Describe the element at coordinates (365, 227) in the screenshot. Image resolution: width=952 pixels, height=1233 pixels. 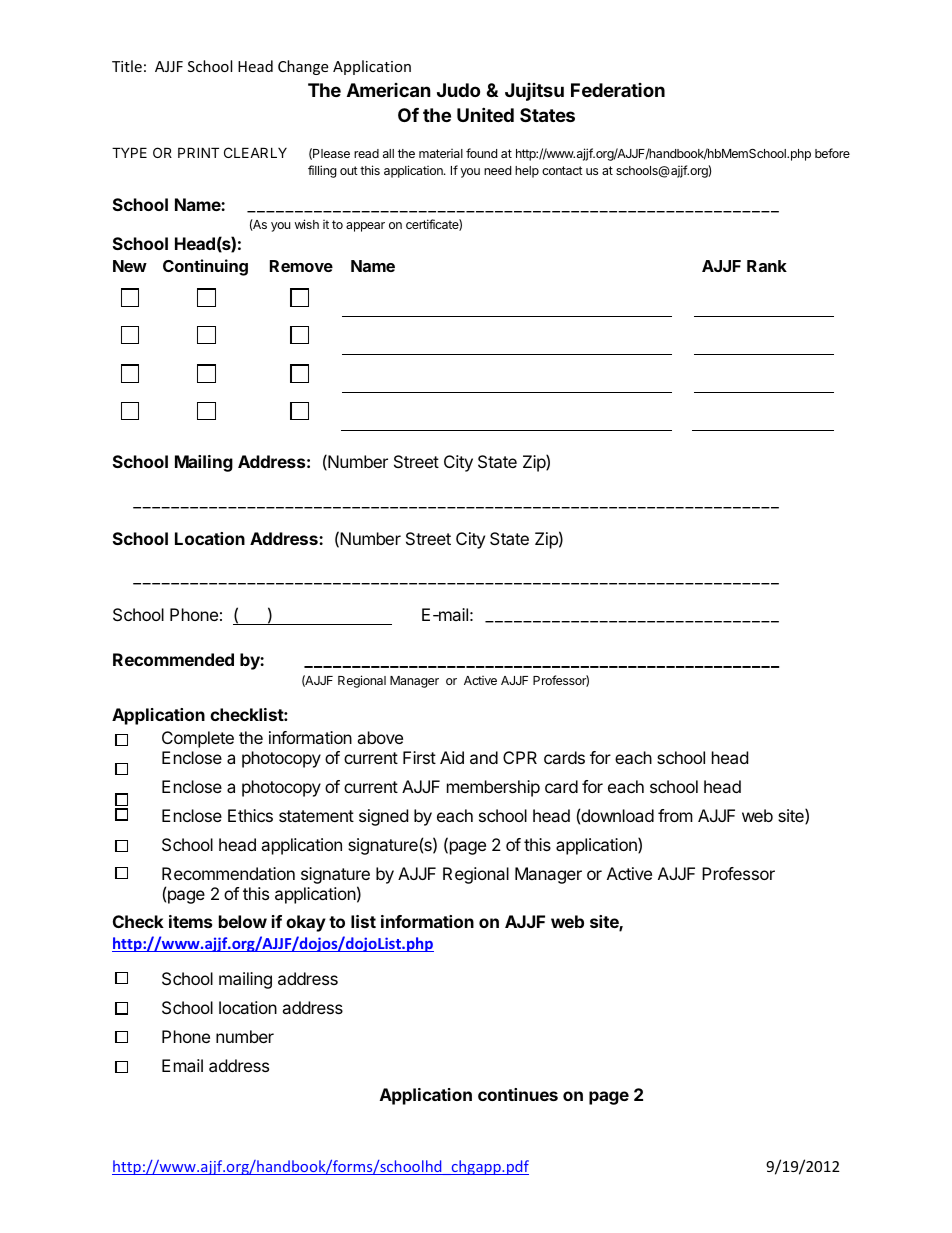
I see `appear` at that location.
